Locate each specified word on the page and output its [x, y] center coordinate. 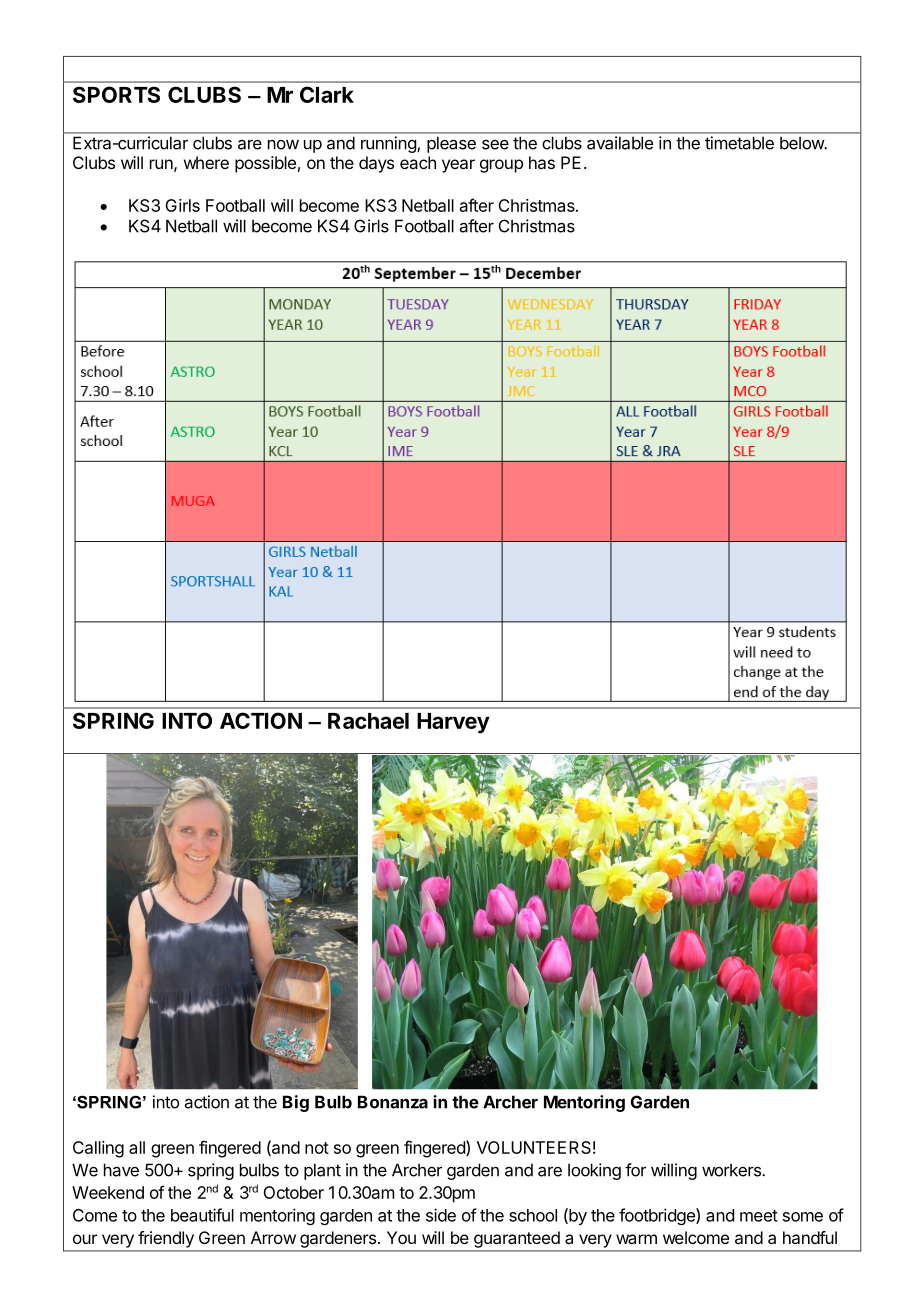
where [206, 162]
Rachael [368, 721]
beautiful [202, 1215]
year [458, 166]
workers [732, 1170]
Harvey [453, 723]
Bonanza [393, 1102]
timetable [739, 143]
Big [296, 1103]
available [620, 143]
